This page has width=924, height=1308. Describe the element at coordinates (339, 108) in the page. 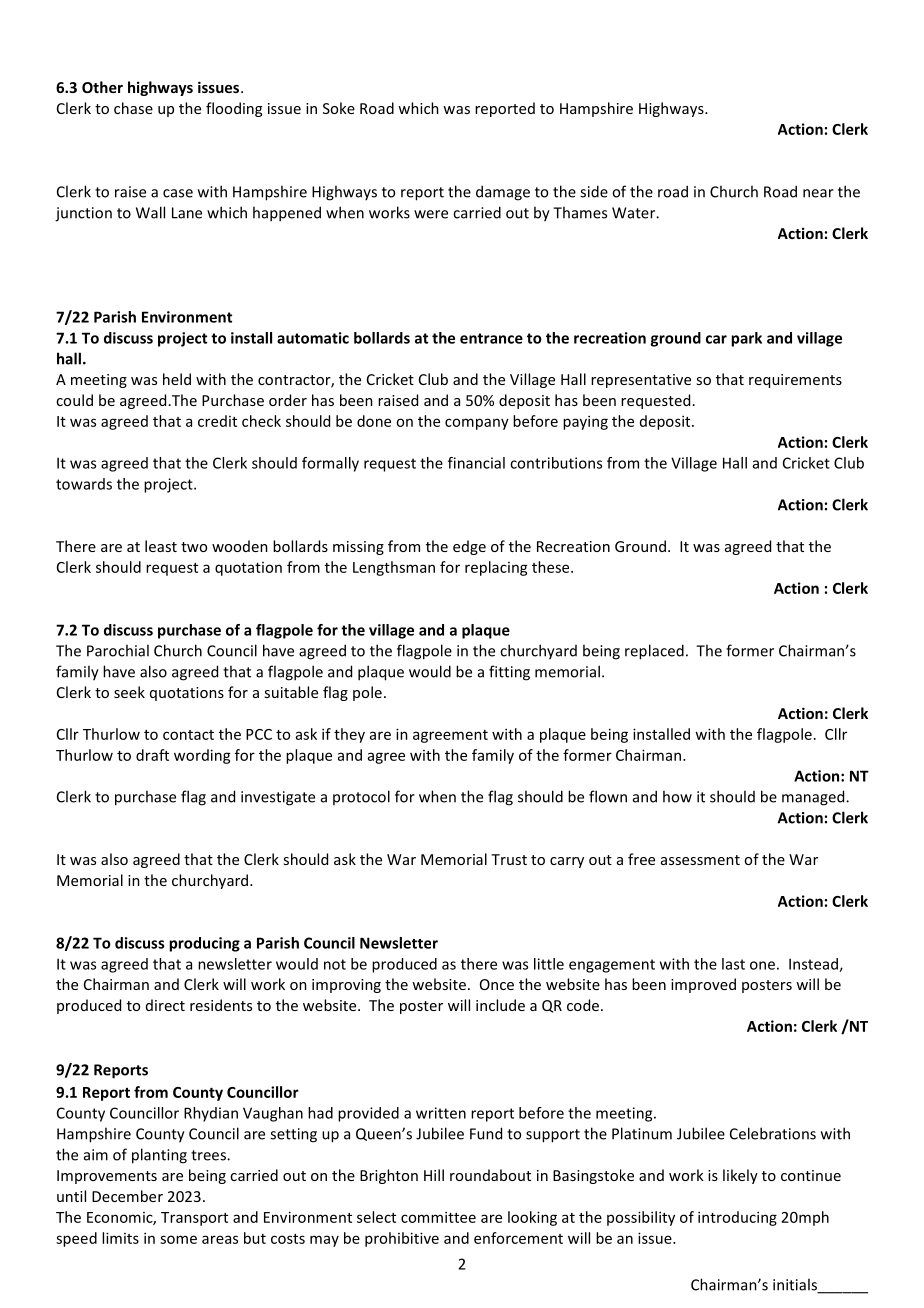

I see `Soke` at that location.
